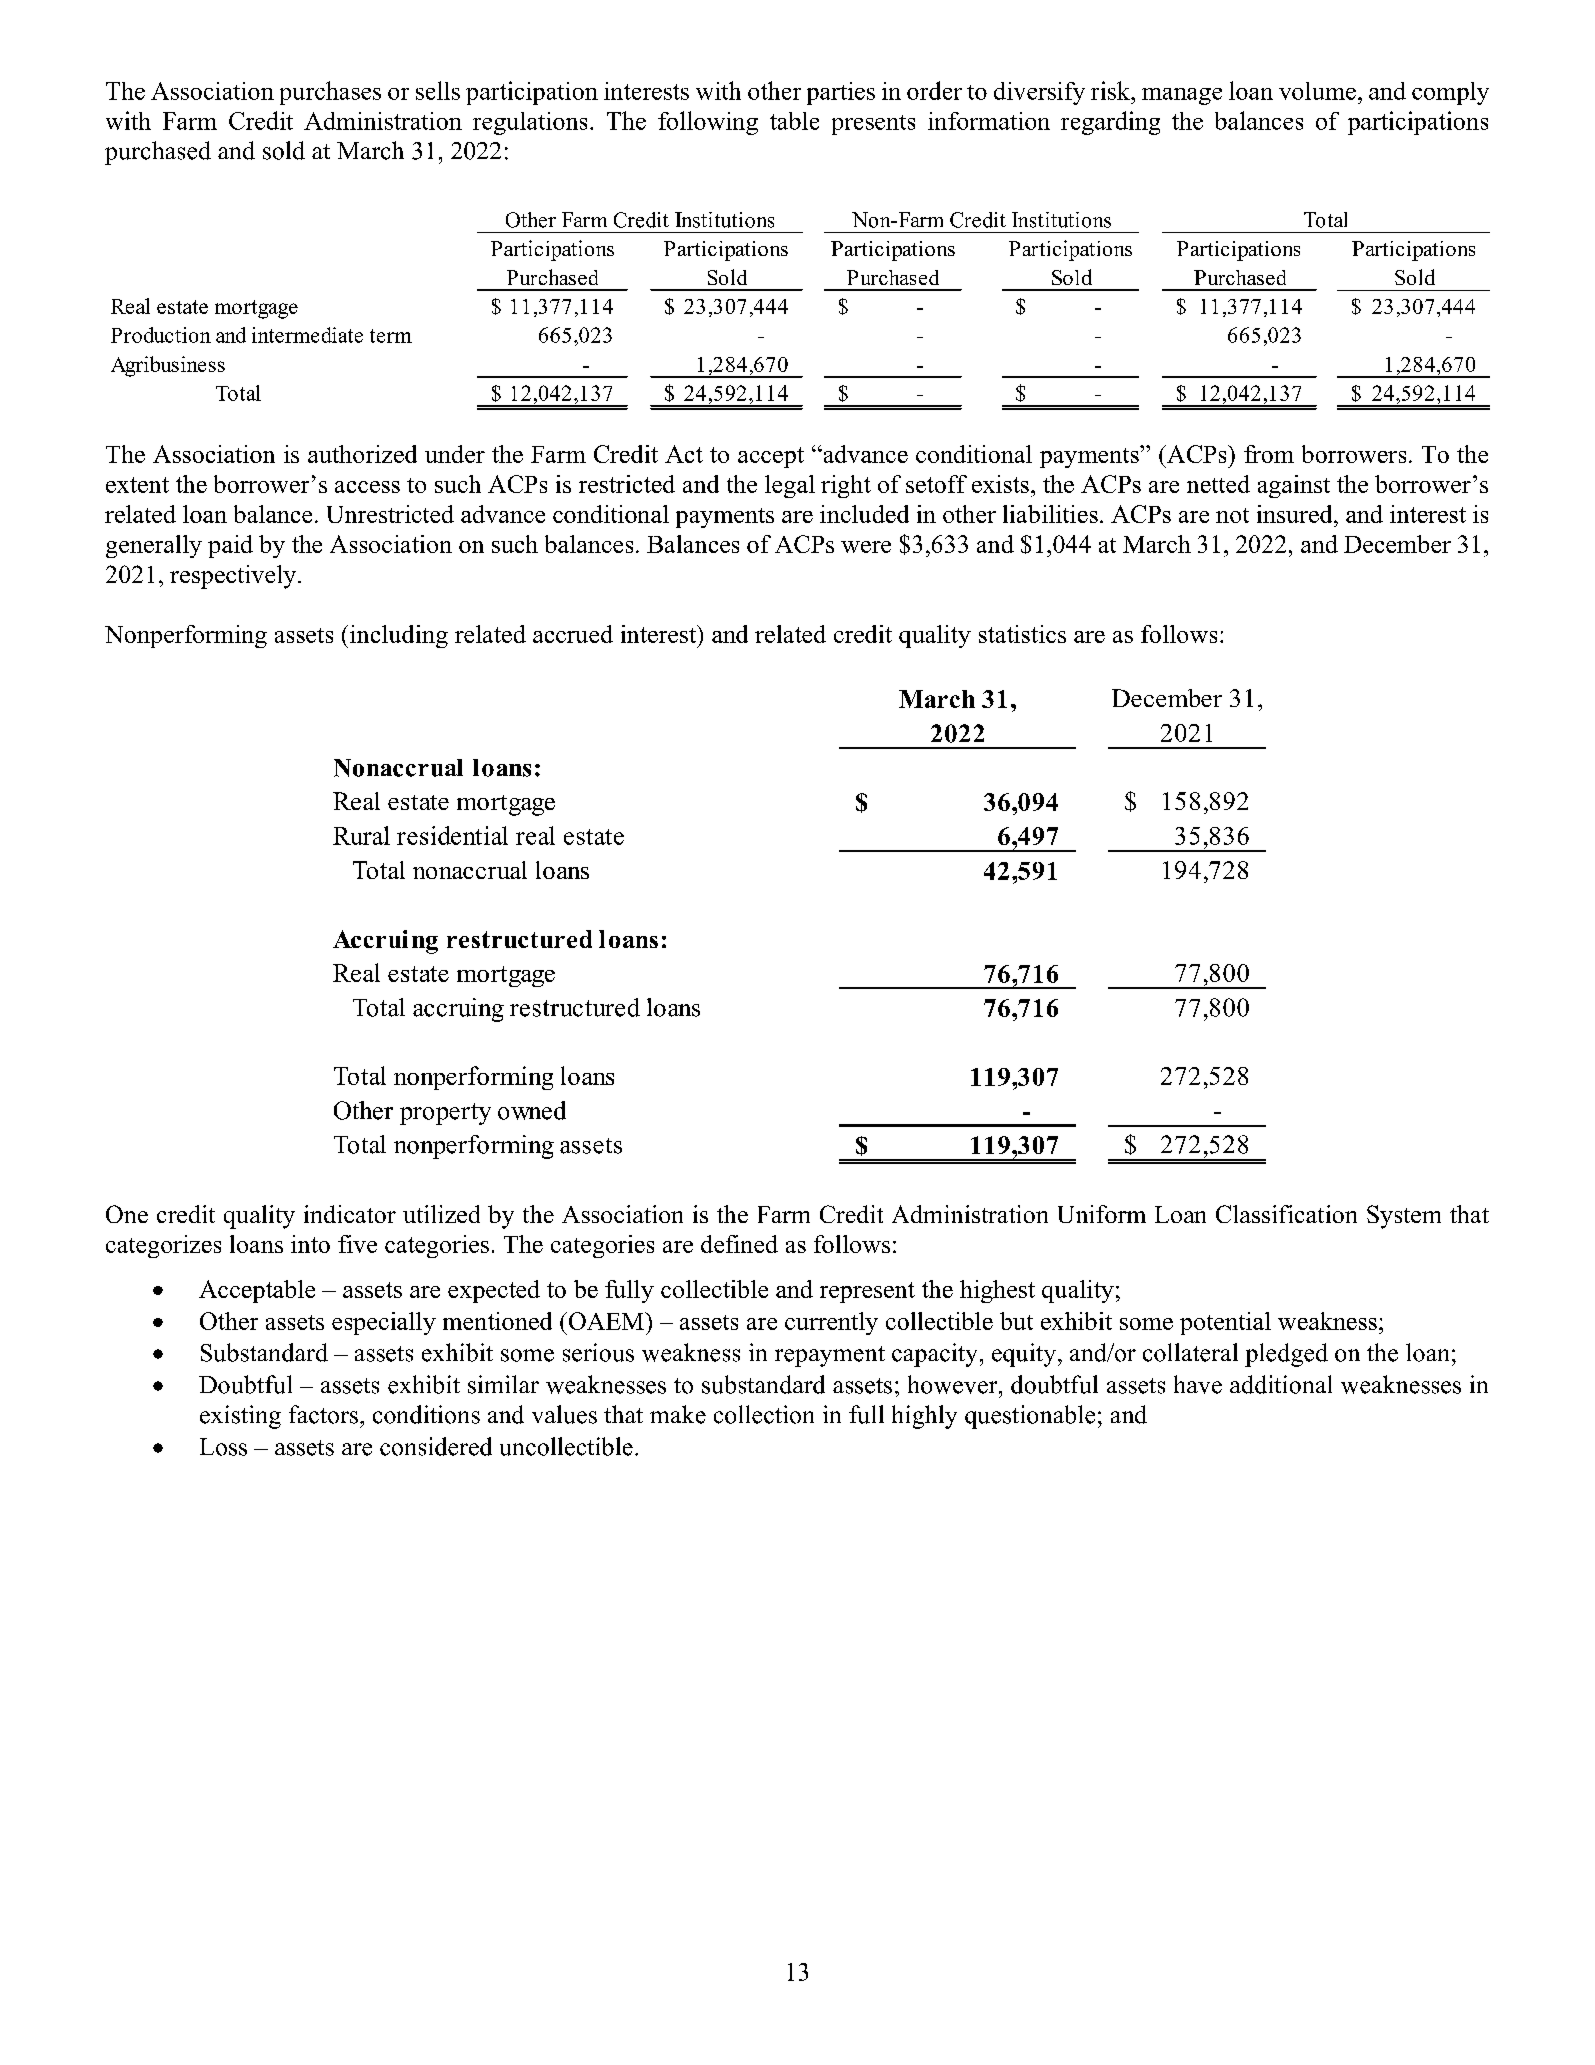 The height and width of the screenshot is (2065, 1595). Describe the element at coordinates (790, 486) in the screenshot. I see `legal` at that location.
